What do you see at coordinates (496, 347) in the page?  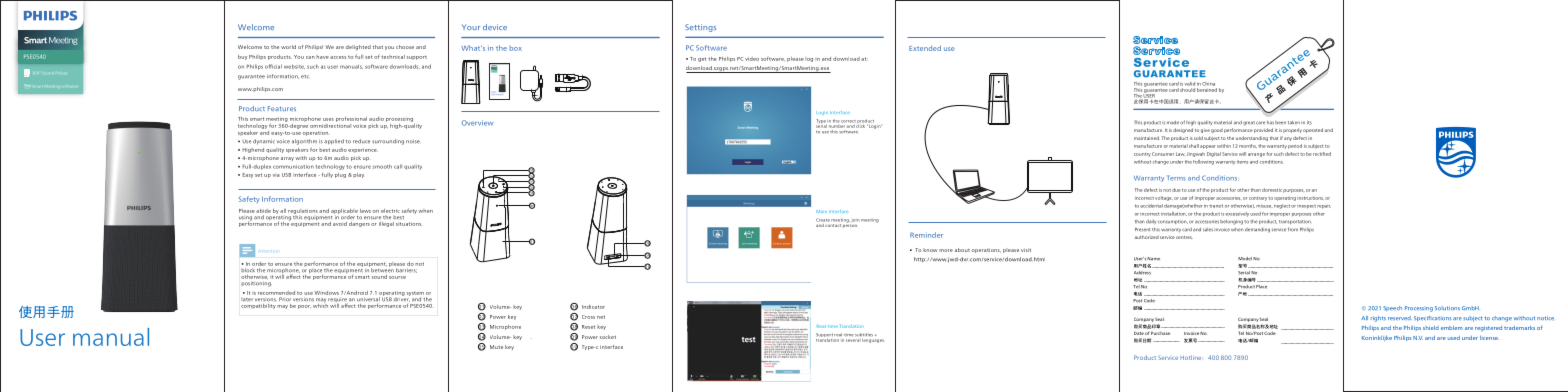 I see `Mute` at bounding box center [496, 347].
